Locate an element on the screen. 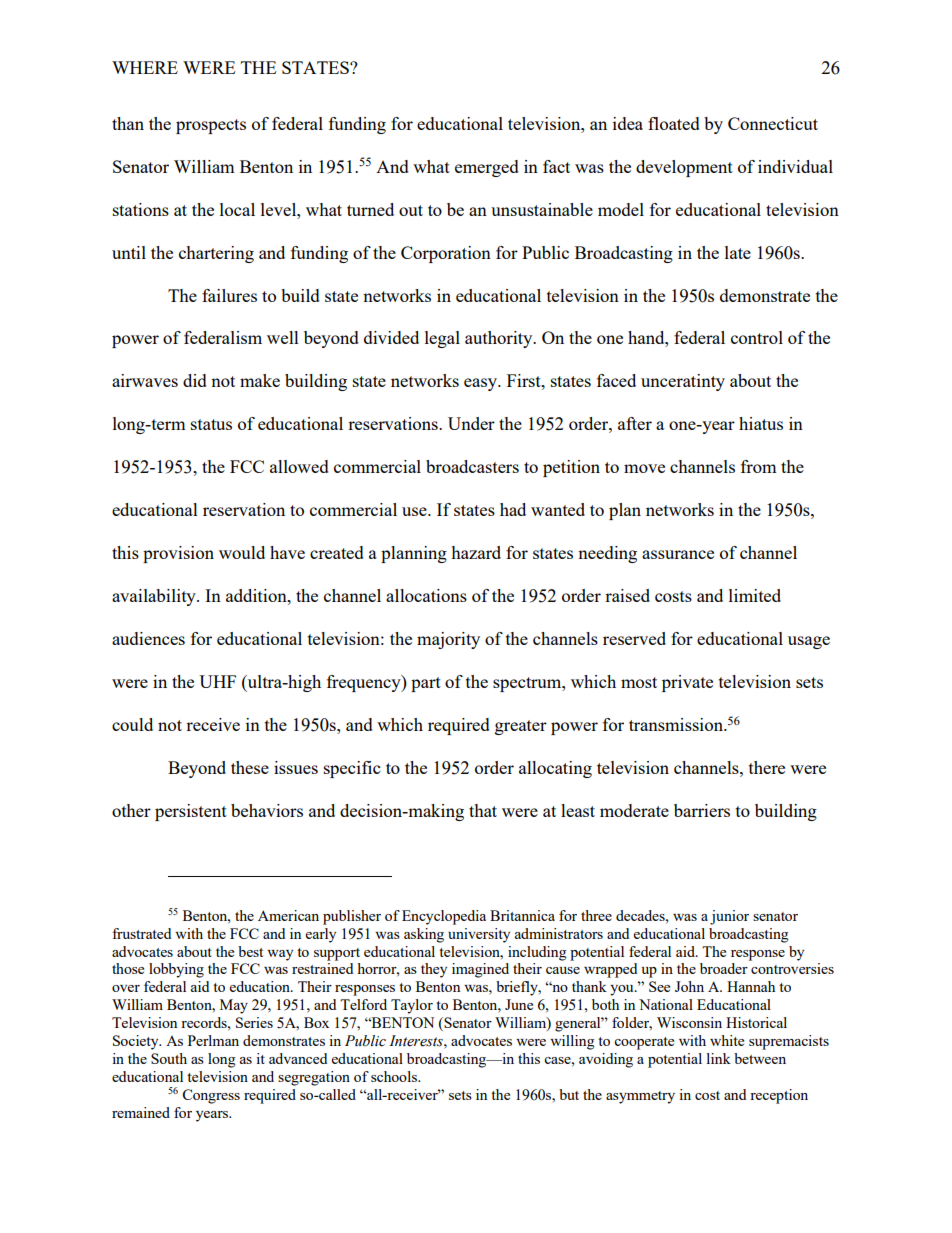 This screenshot has height=1233, width=952. there is located at coordinates (767, 767).
